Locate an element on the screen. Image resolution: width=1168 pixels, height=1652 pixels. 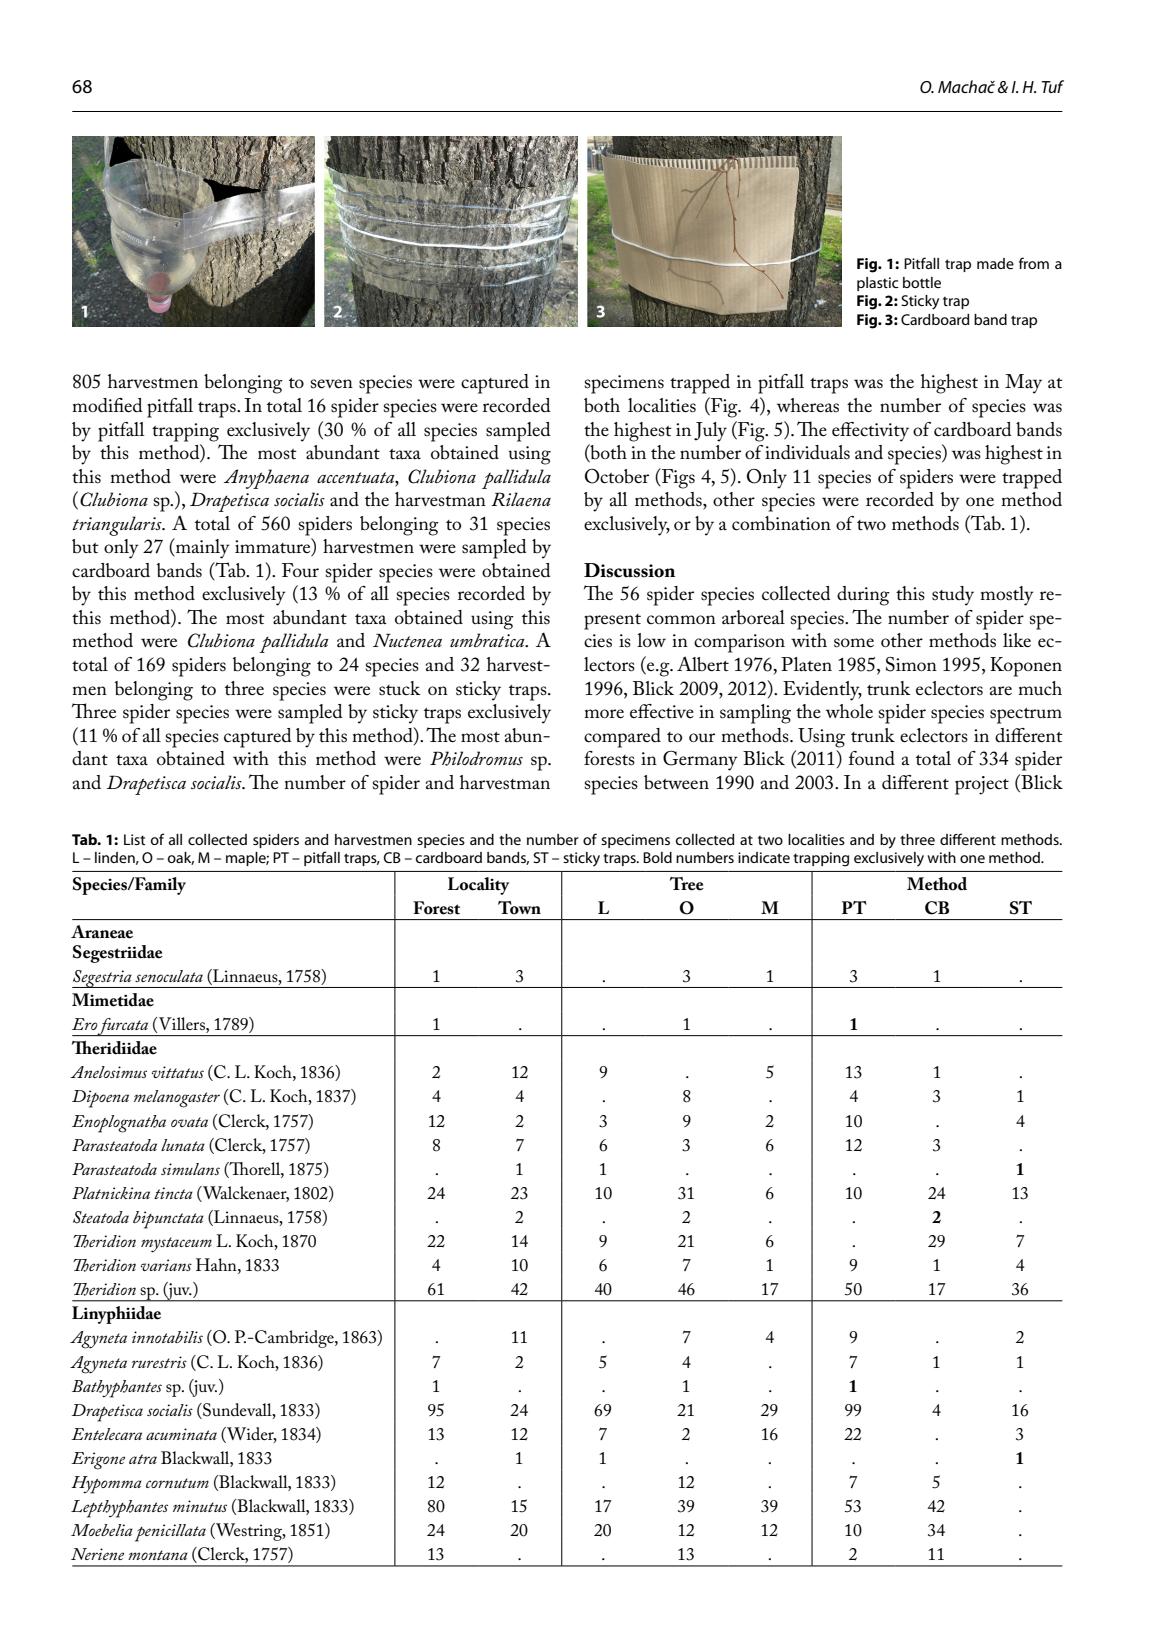
study is located at coordinates (953, 596).
